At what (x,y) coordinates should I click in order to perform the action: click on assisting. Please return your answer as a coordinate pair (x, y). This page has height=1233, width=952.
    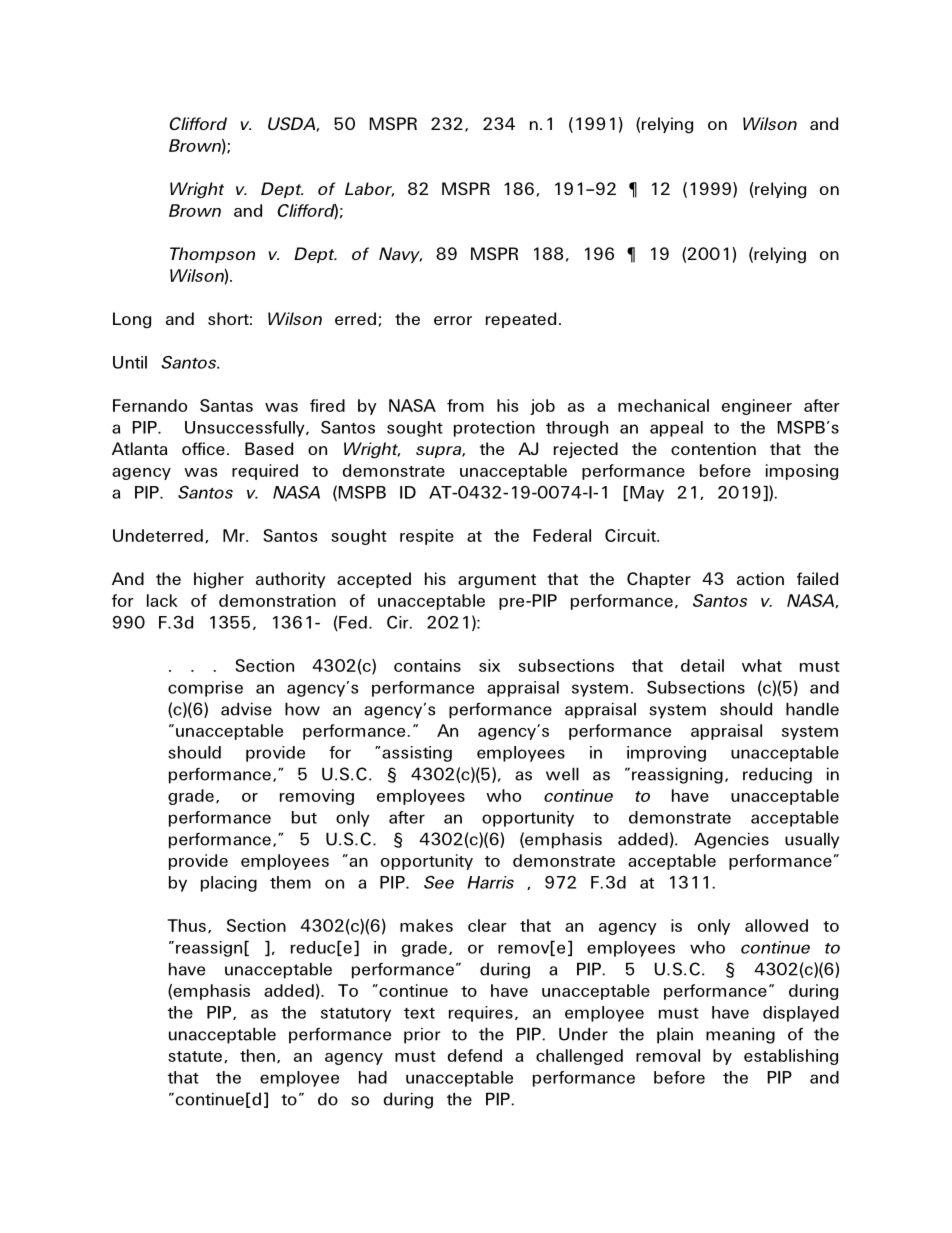
    Looking at the image, I should click on (416, 754).
